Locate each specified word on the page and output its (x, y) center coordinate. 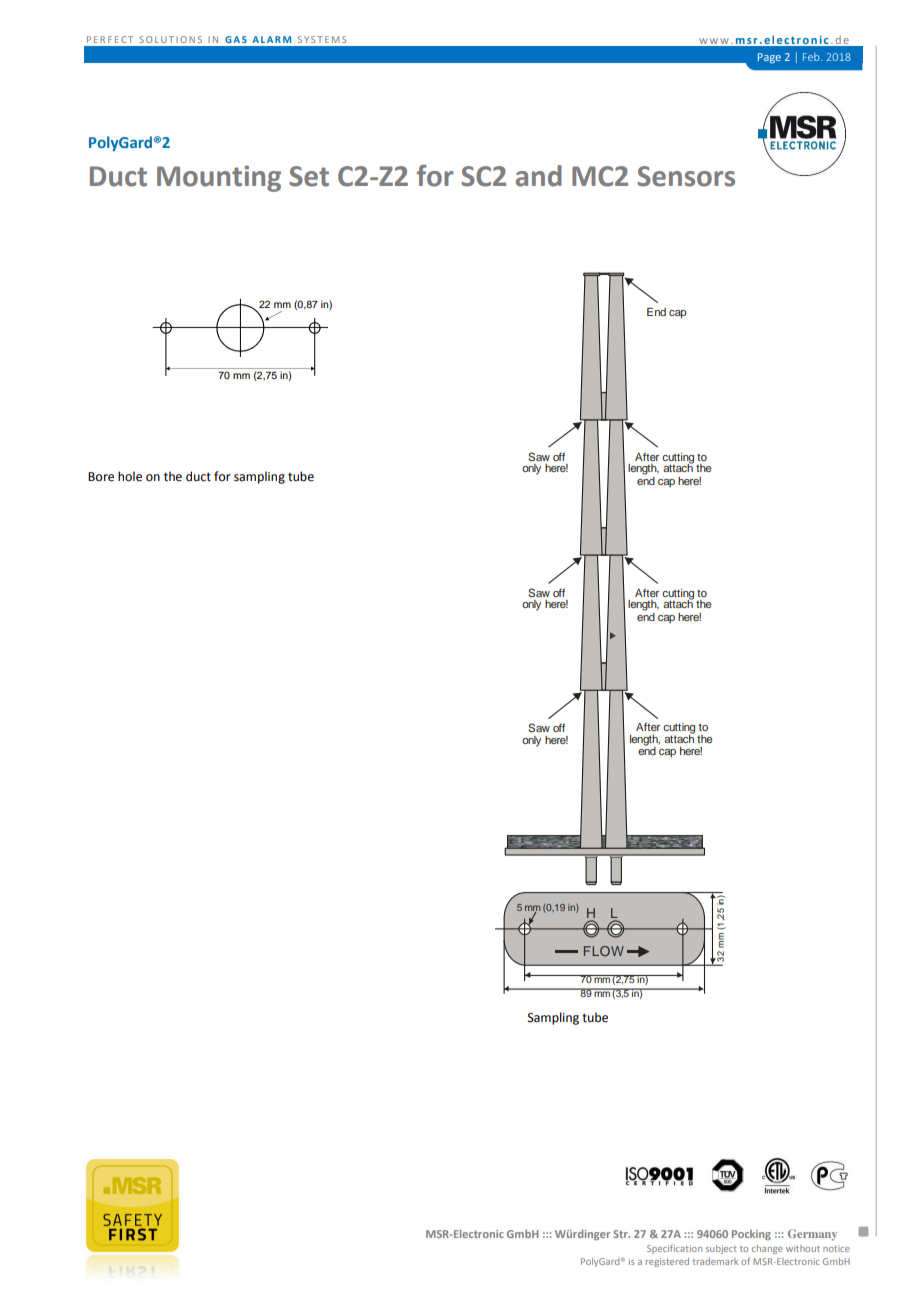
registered (667, 1262)
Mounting (219, 178)
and (539, 176)
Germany (812, 1235)
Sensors (686, 176)
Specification (674, 1249)
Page (769, 58)
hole (130, 476)
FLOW (604, 951)
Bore (101, 477)
